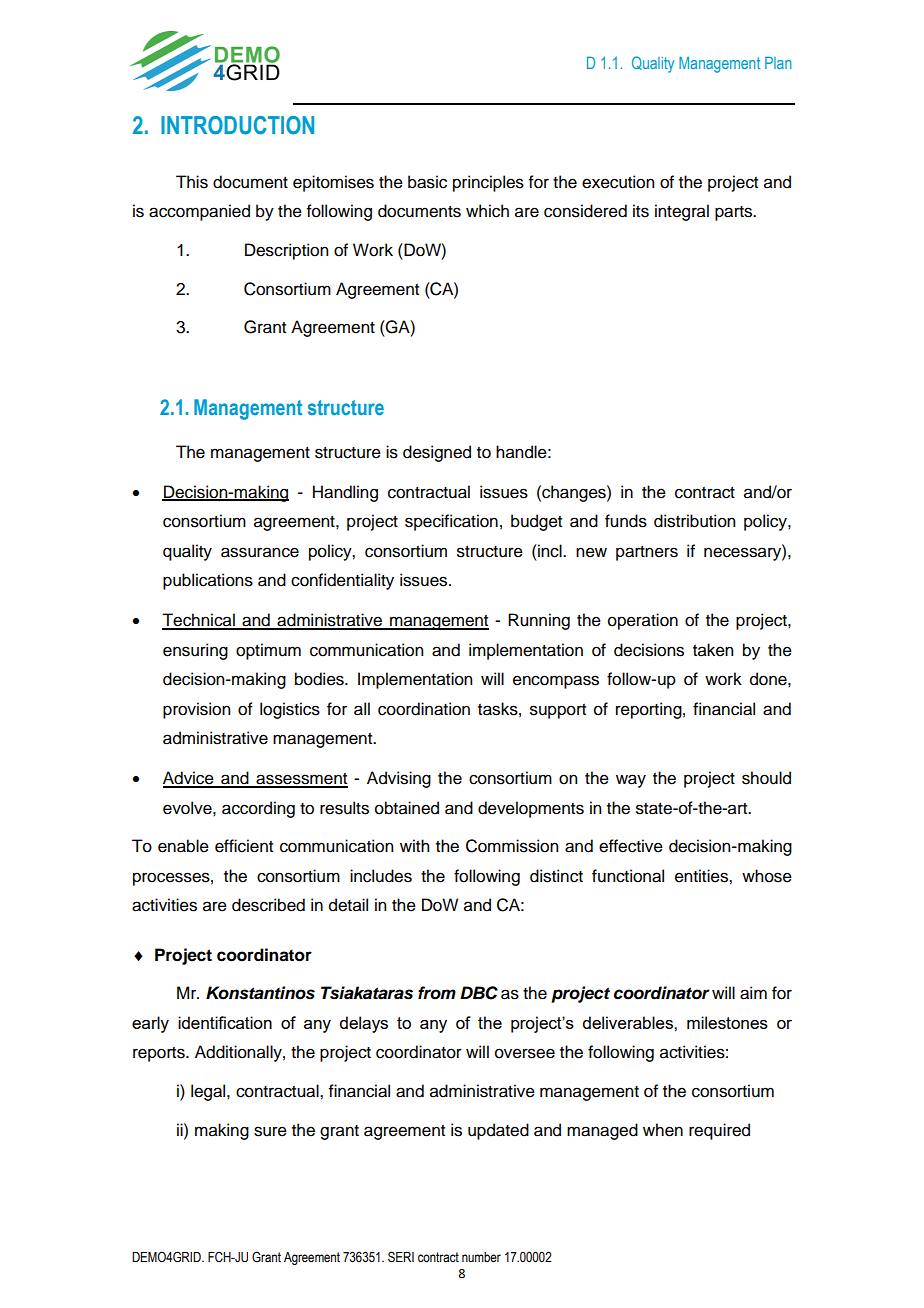 This page has height=1308, width=924. Describe the element at coordinates (778, 62) in the page. I see `Plan` at that location.
